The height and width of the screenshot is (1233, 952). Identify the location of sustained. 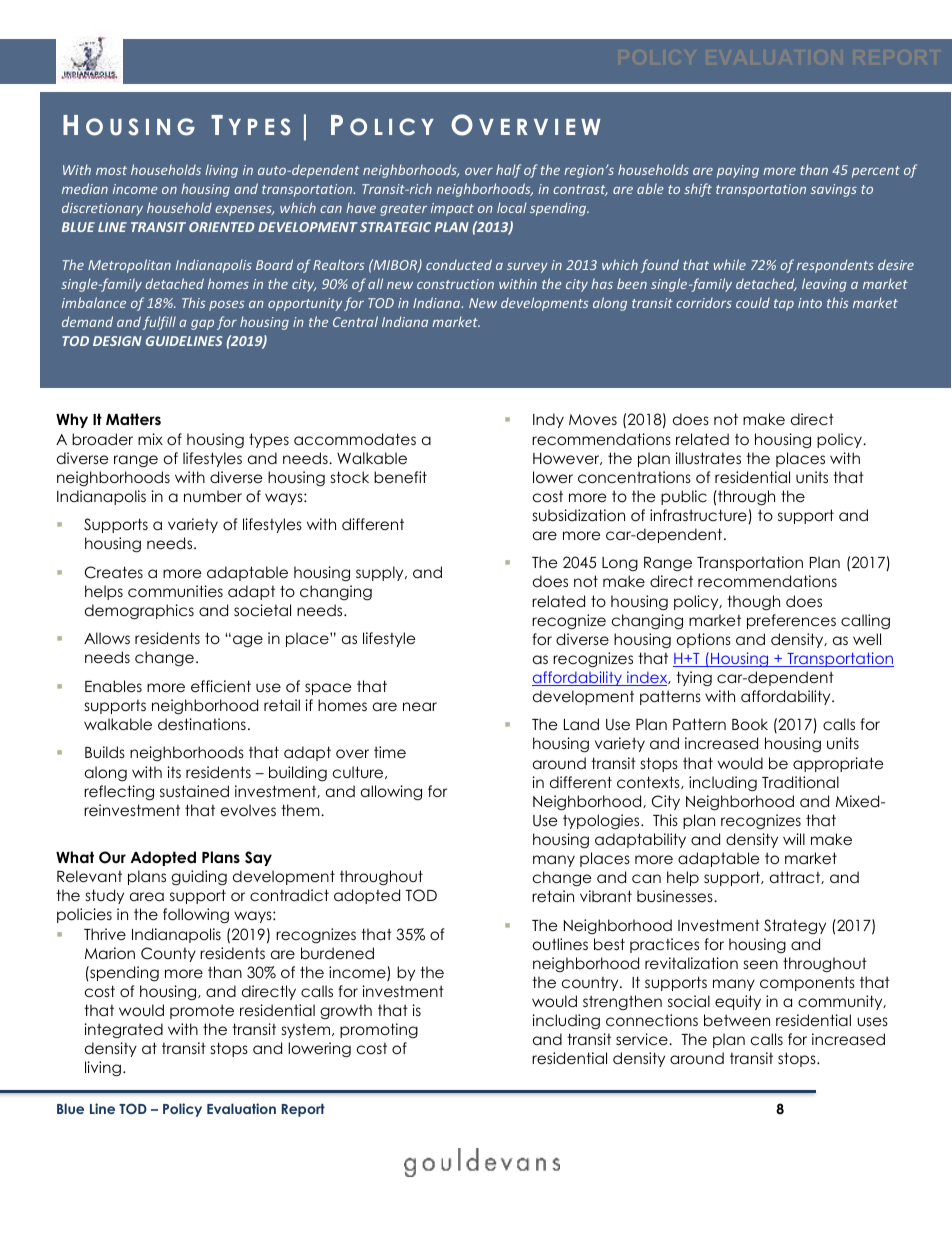
(194, 791).
